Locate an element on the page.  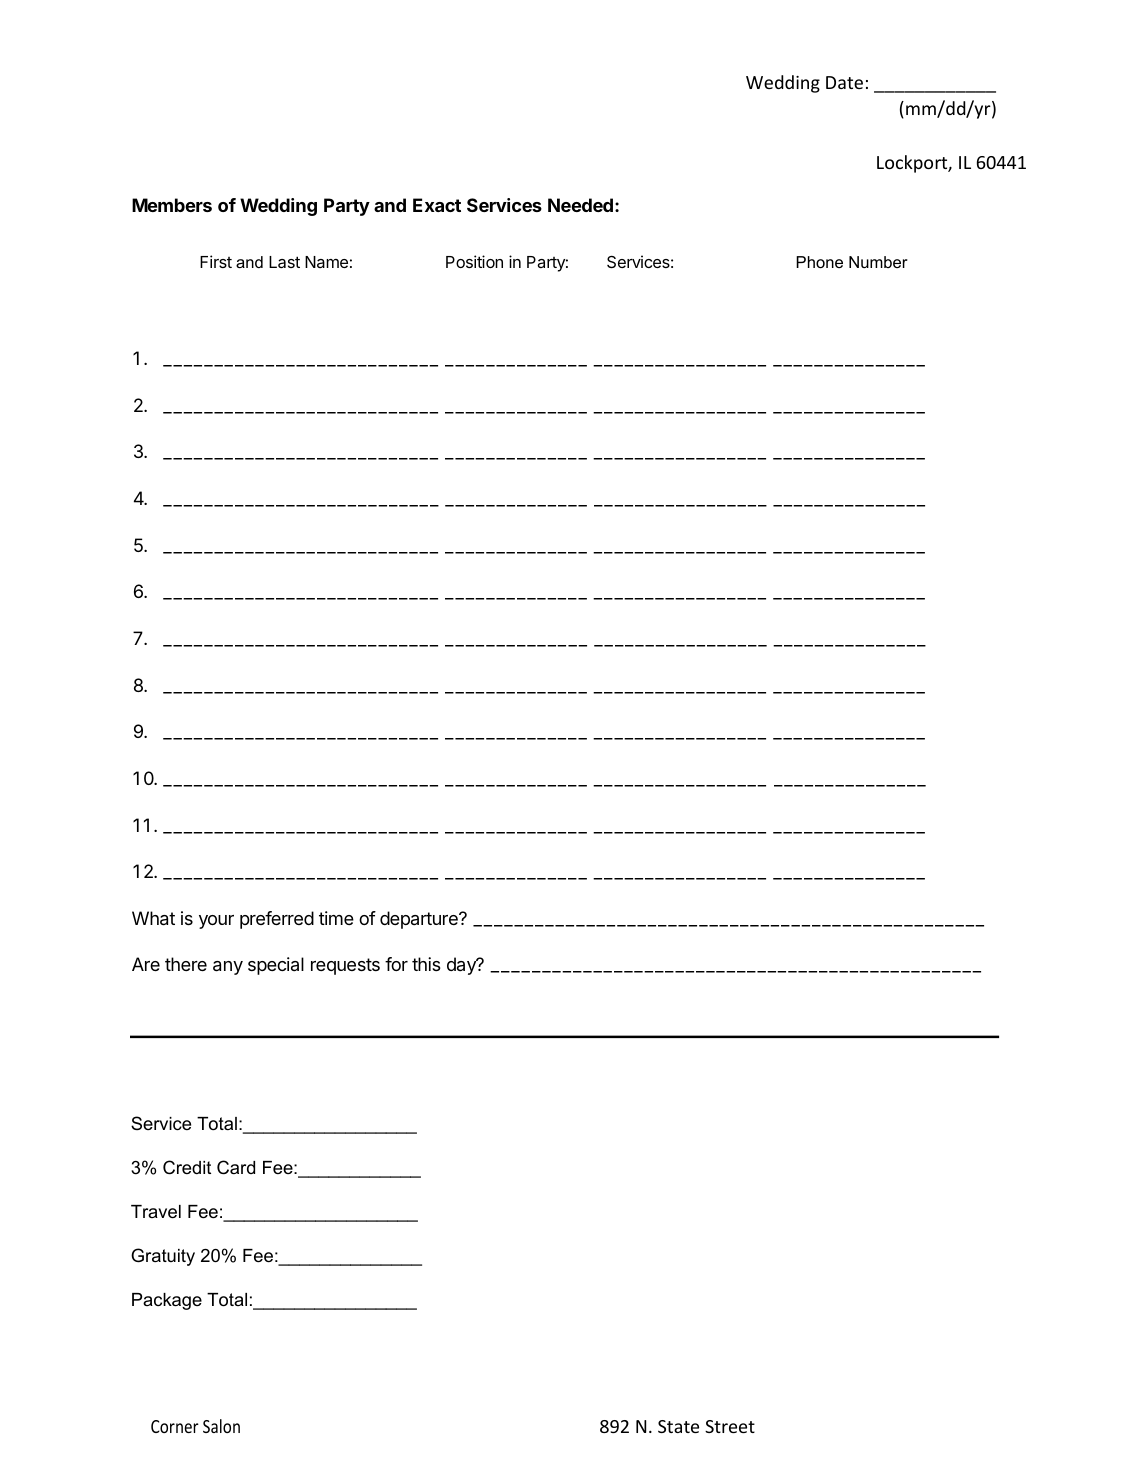
Members is located at coordinates (172, 205).
